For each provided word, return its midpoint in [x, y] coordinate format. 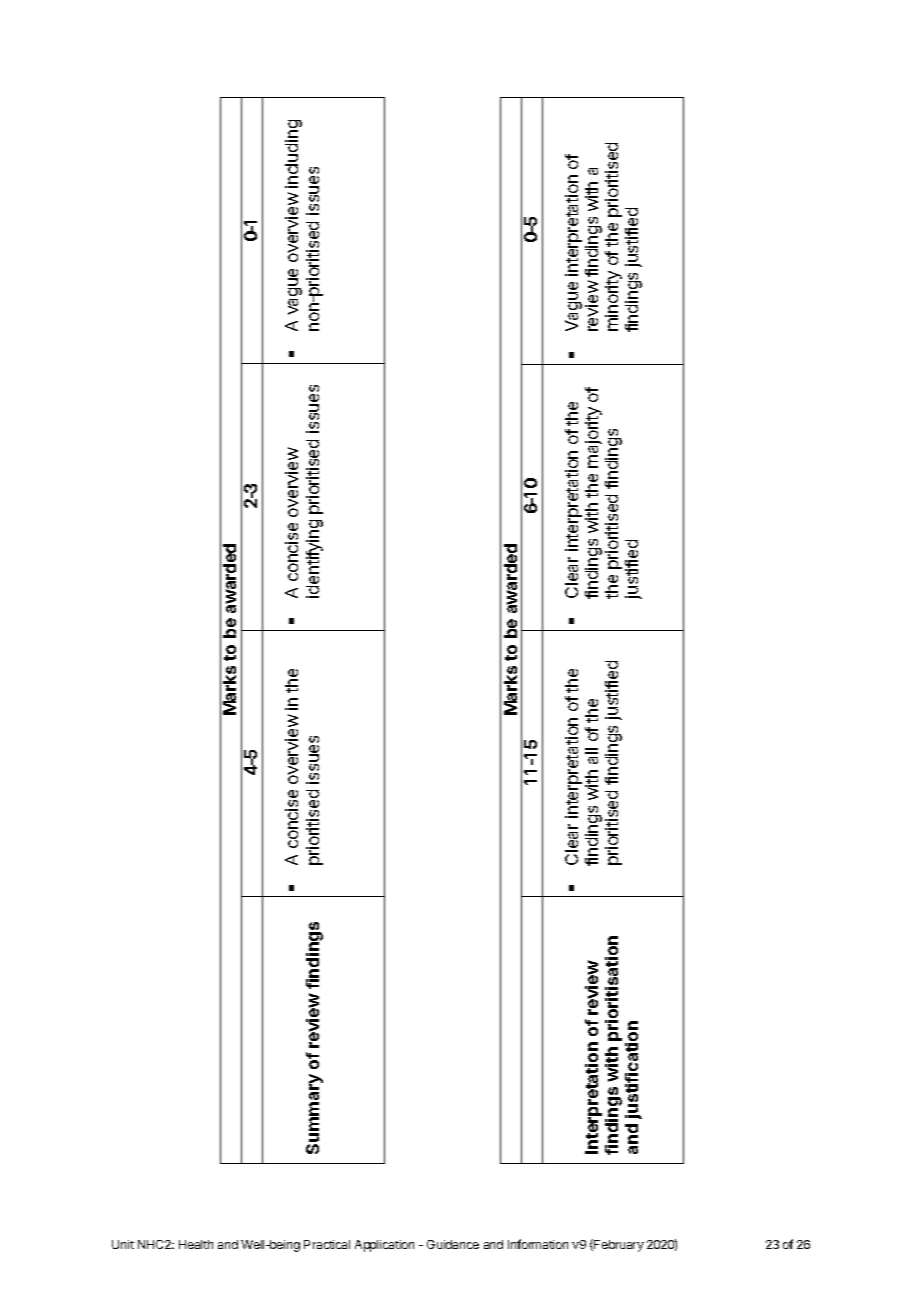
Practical [327, 1244]
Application [384, 1246]
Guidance [453, 1244]
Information [538, 1244]
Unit [123, 1244]
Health [196, 1244]
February [618, 1245]
